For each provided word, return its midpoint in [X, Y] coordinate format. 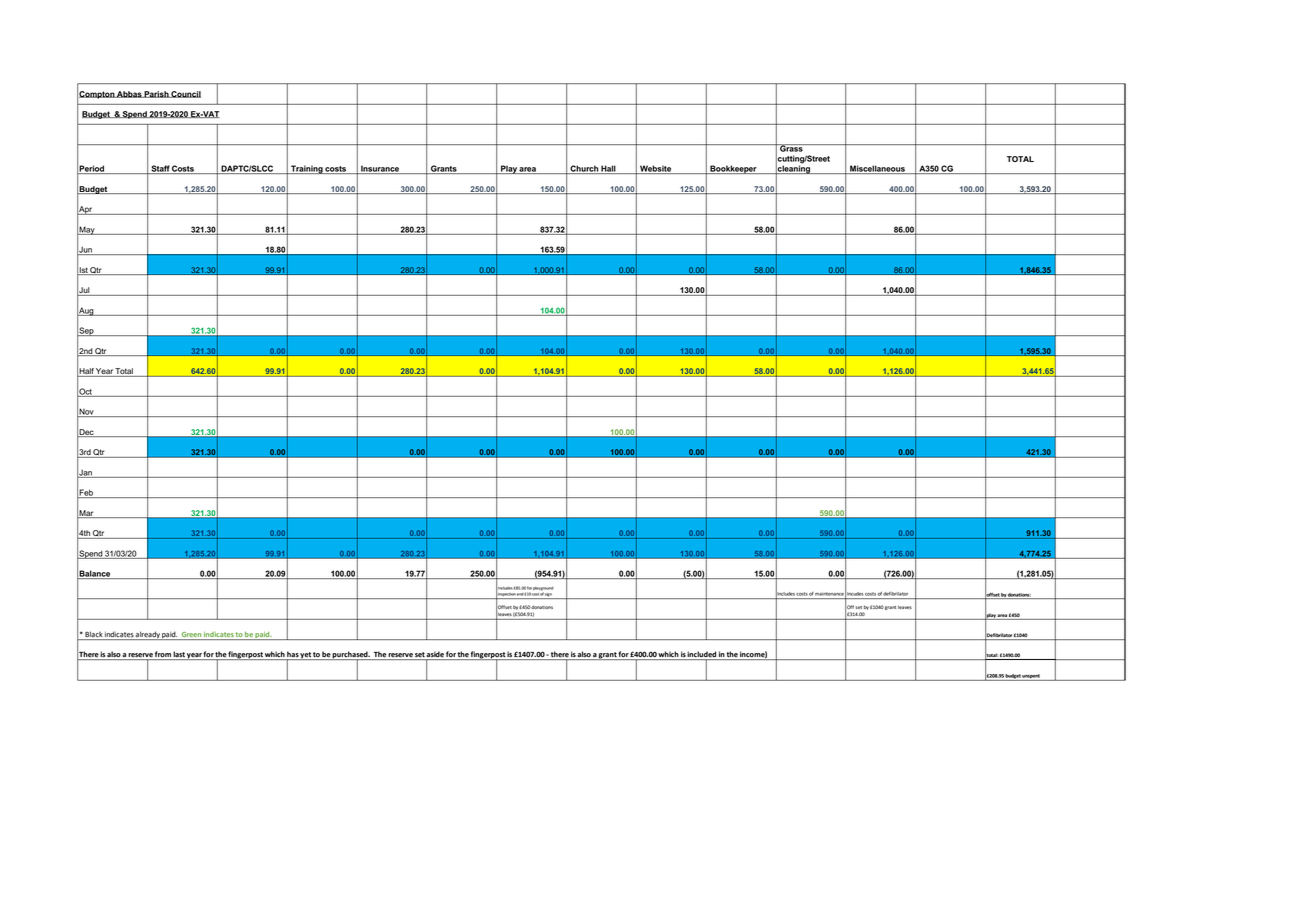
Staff [160, 169]
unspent [1031, 677]
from [163, 654]
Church [584, 169]
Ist [84, 271]
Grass [791, 148]
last [179, 654]
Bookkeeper [733, 169]
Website [656, 169]
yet [306, 656]
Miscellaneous [877, 169]
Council [185, 94]
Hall [608, 169]
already [148, 635]
